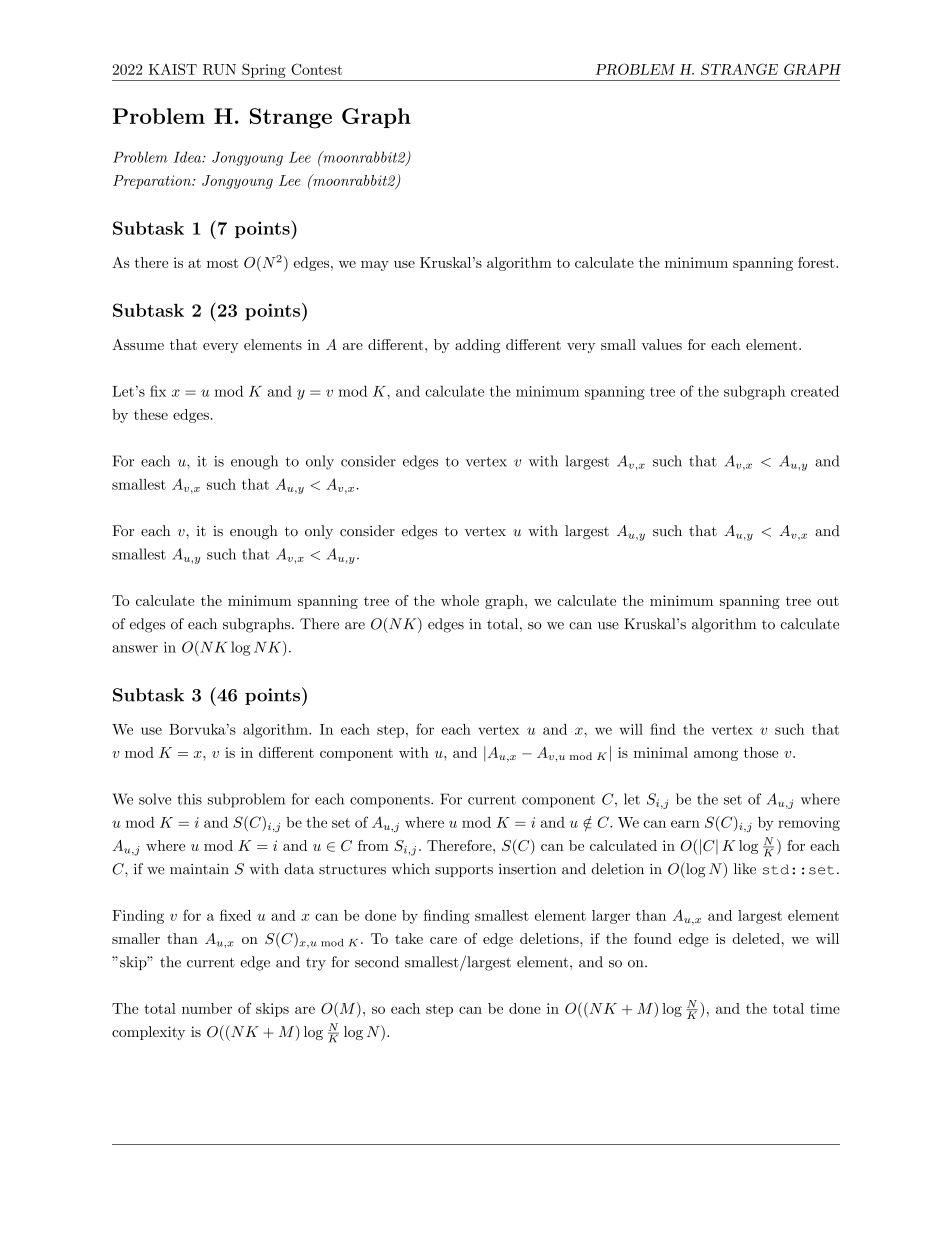 Image resolution: width=952 pixels, height=1233 pixels. Describe the element at coordinates (443, 940) in the screenshot. I see `care` at that location.
